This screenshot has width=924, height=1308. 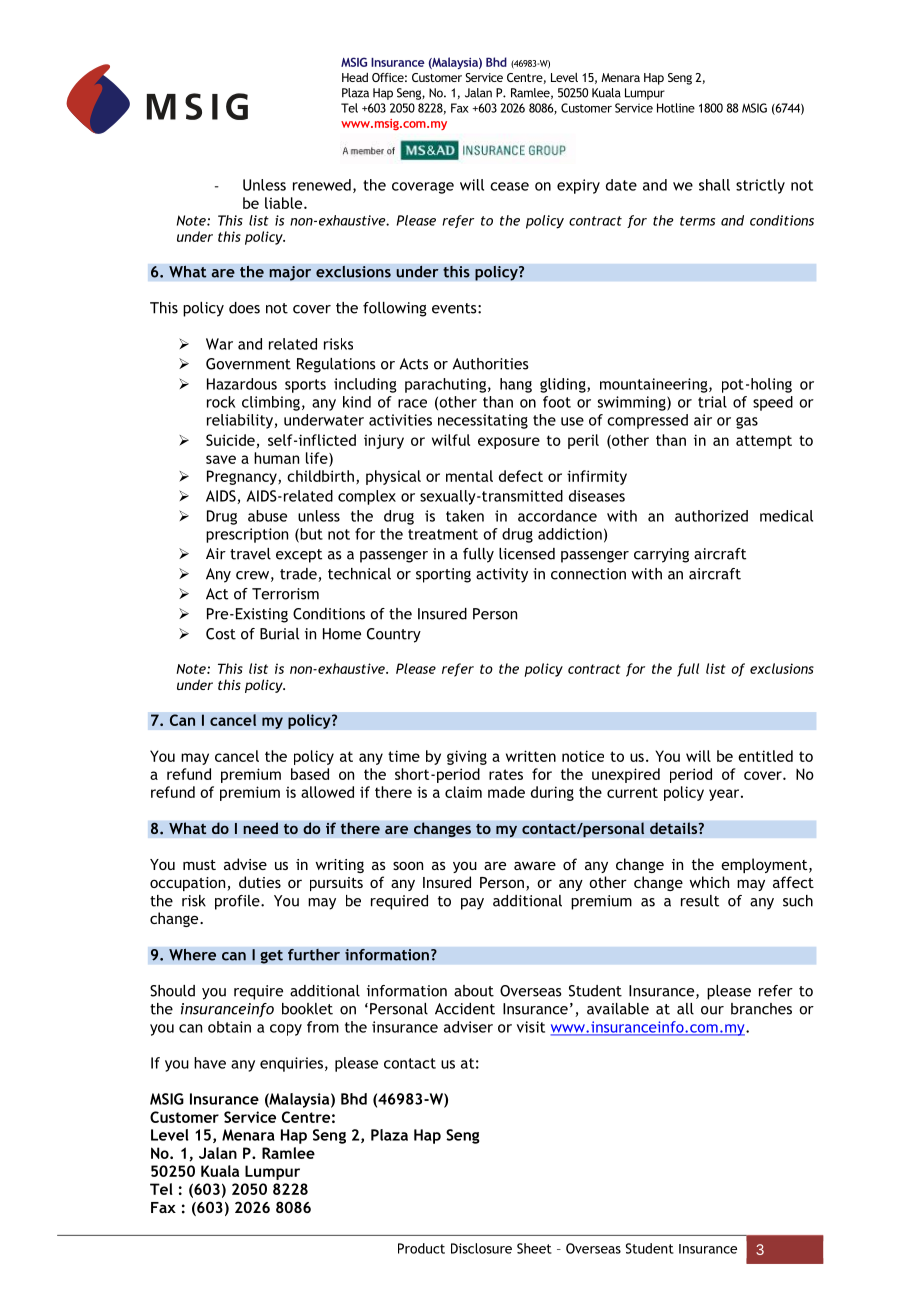 What do you see at coordinates (535, 865) in the screenshot?
I see `aware` at bounding box center [535, 865].
